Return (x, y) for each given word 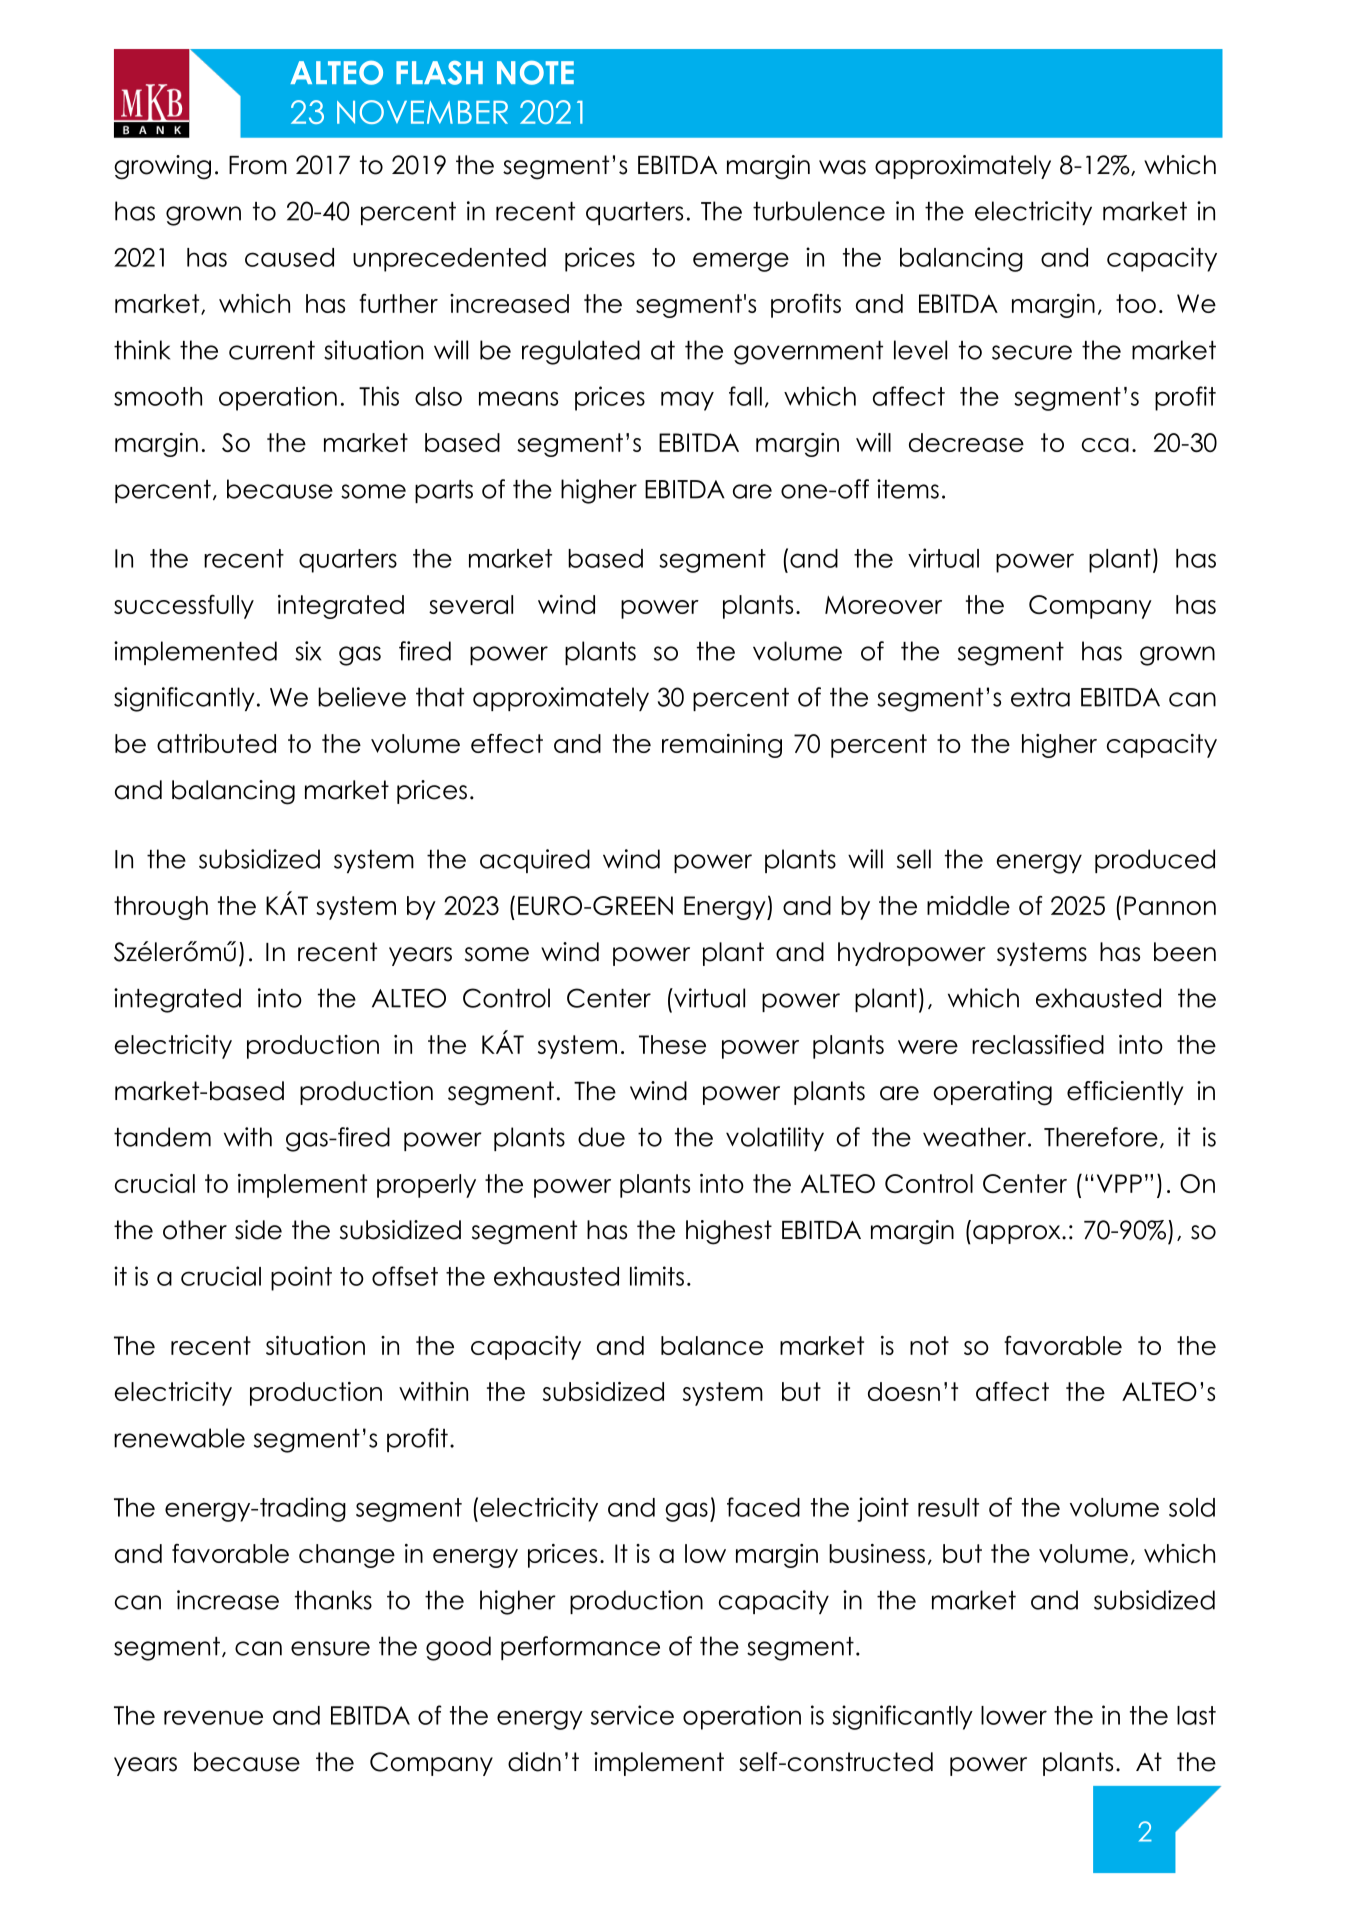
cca (1105, 445)
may (687, 401)
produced (1155, 861)
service (632, 1715)
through (161, 908)
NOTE (535, 73)
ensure (330, 1648)
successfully (184, 606)
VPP (1119, 1183)
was (842, 167)
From (258, 165)
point (301, 1278)
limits (657, 1276)
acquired (535, 861)
